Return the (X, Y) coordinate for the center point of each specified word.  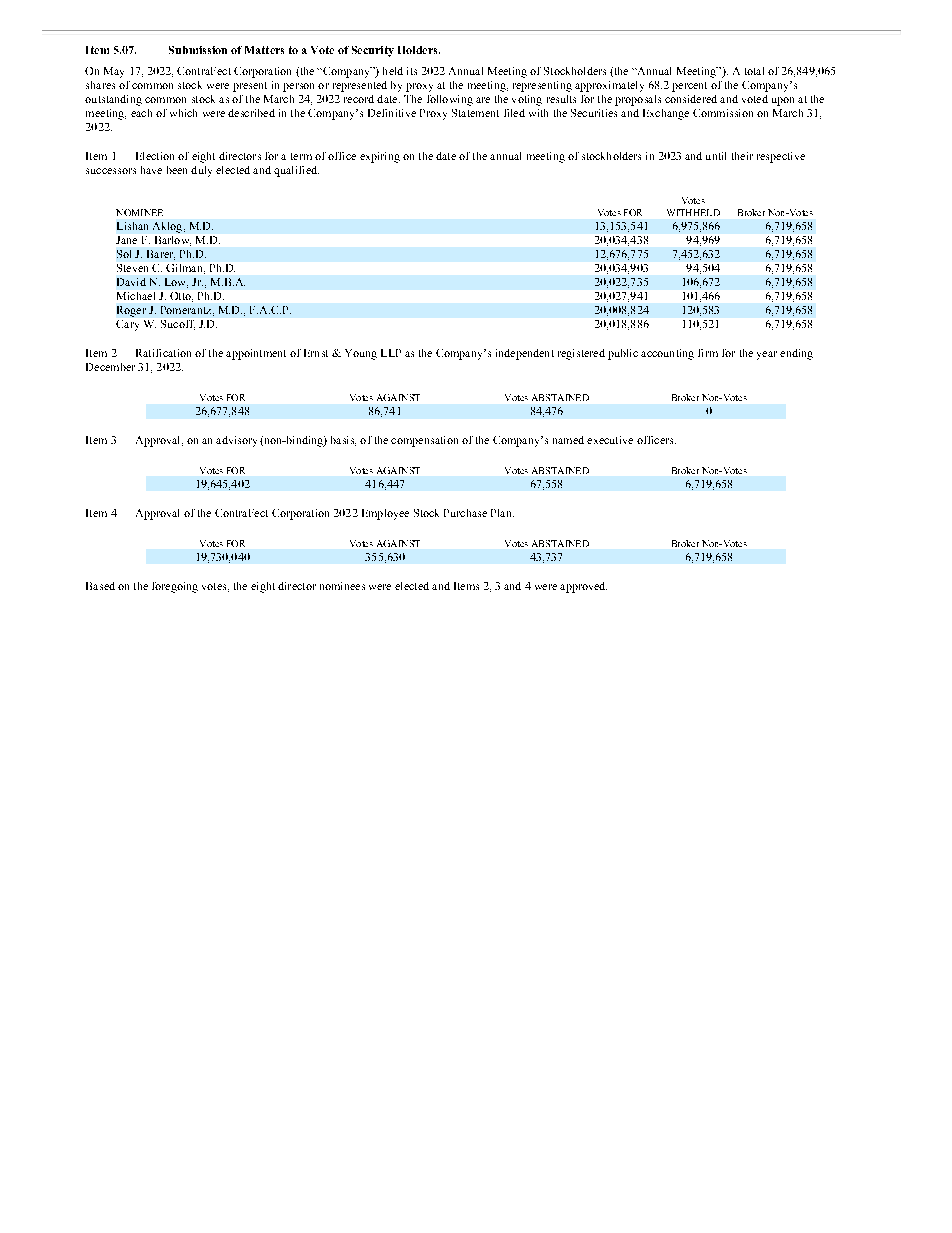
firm (708, 353)
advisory (236, 441)
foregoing (175, 587)
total (754, 71)
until (716, 156)
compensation (424, 441)
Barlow (173, 241)
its (412, 71)
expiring (380, 157)
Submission (198, 50)
